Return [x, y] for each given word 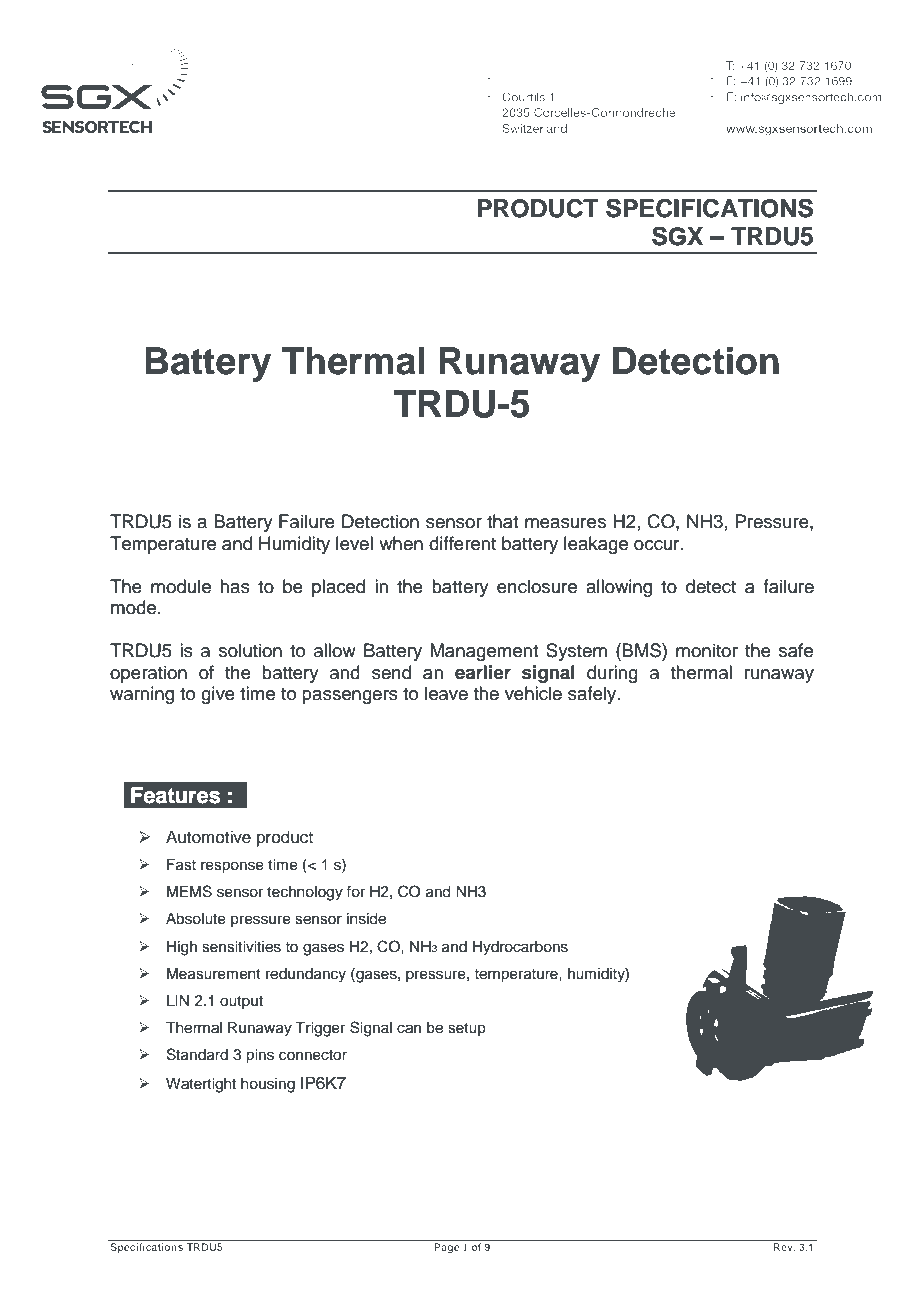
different [462, 543]
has [235, 586]
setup [467, 1029]
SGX [677, 236]
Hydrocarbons [520, 948]
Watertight [201, 1085]
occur [658, 545]
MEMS [189, 891]
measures [565, 523]
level [354, 543]
